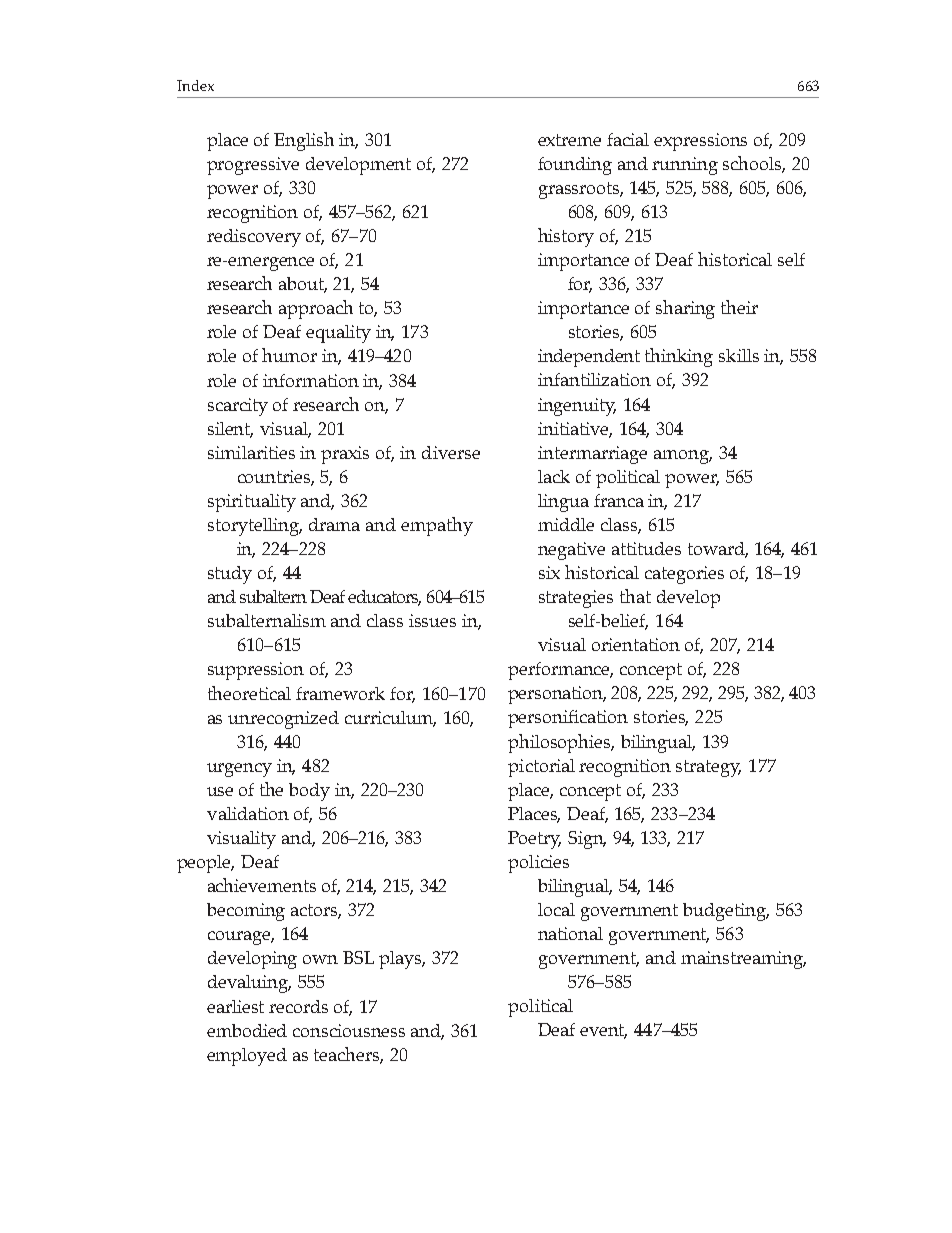 This page has height=1233, width=952. What do you see at coordinates (566, 237) in the page?
I see `history` at bounding box center [566, 237].
